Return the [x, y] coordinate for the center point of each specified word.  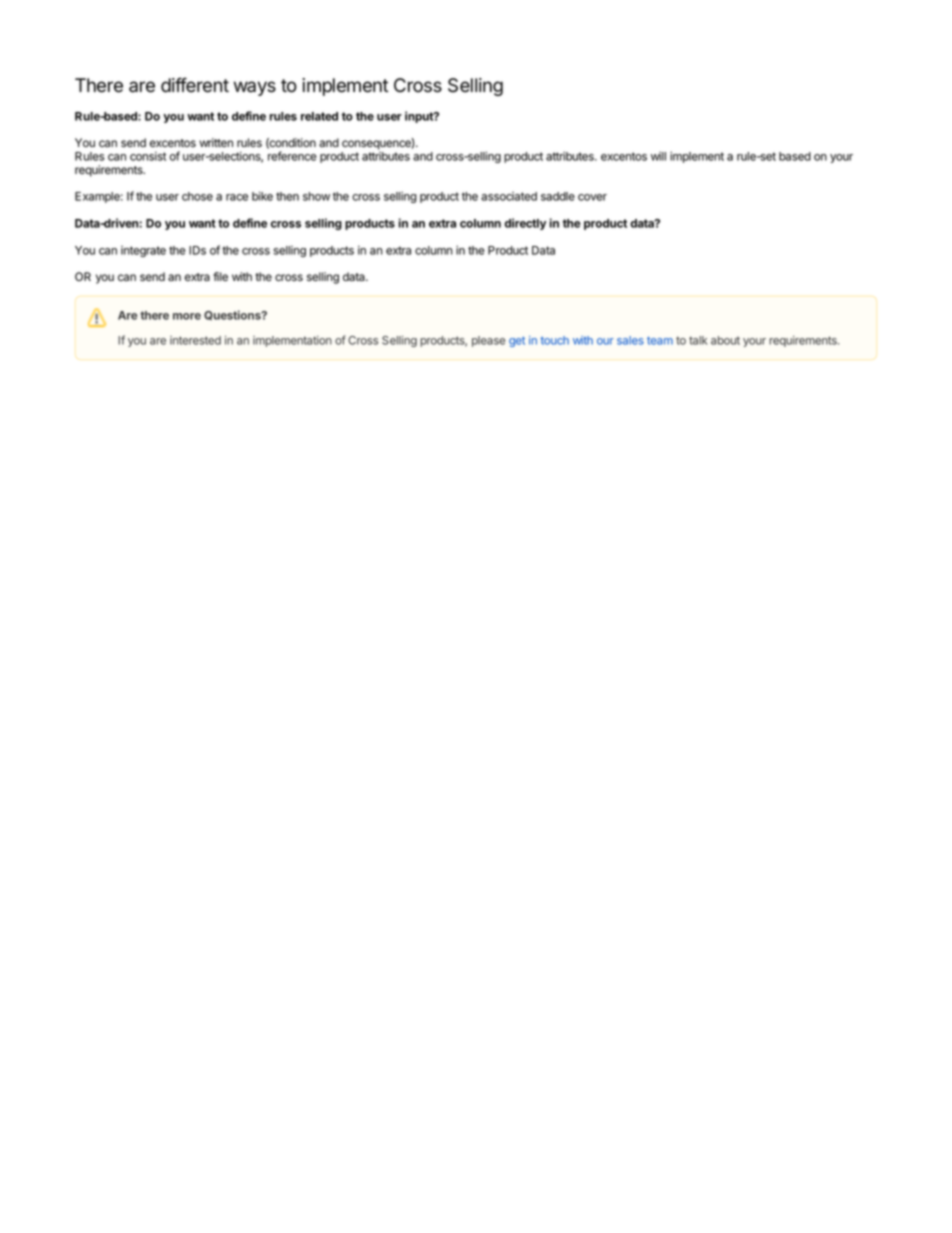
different [195, 85]
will [658, 156]
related [319, 116]
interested [195, 340]
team [660, 340]
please [488, 341]
